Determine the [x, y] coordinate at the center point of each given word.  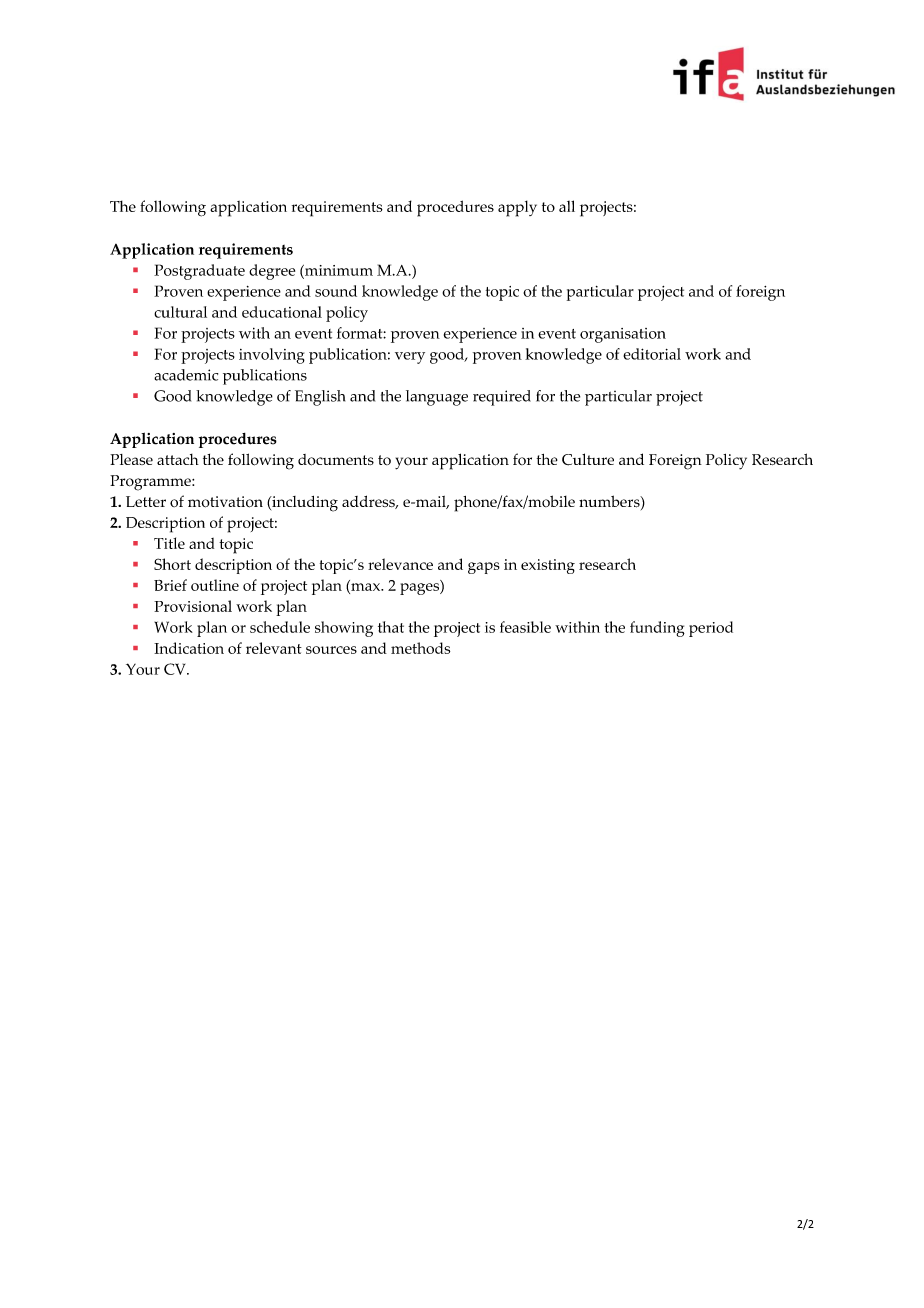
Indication [189, 648]
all [567, 206]
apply [517, 208]
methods [420, 648]
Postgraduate [199, 272]
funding [657, 629]
